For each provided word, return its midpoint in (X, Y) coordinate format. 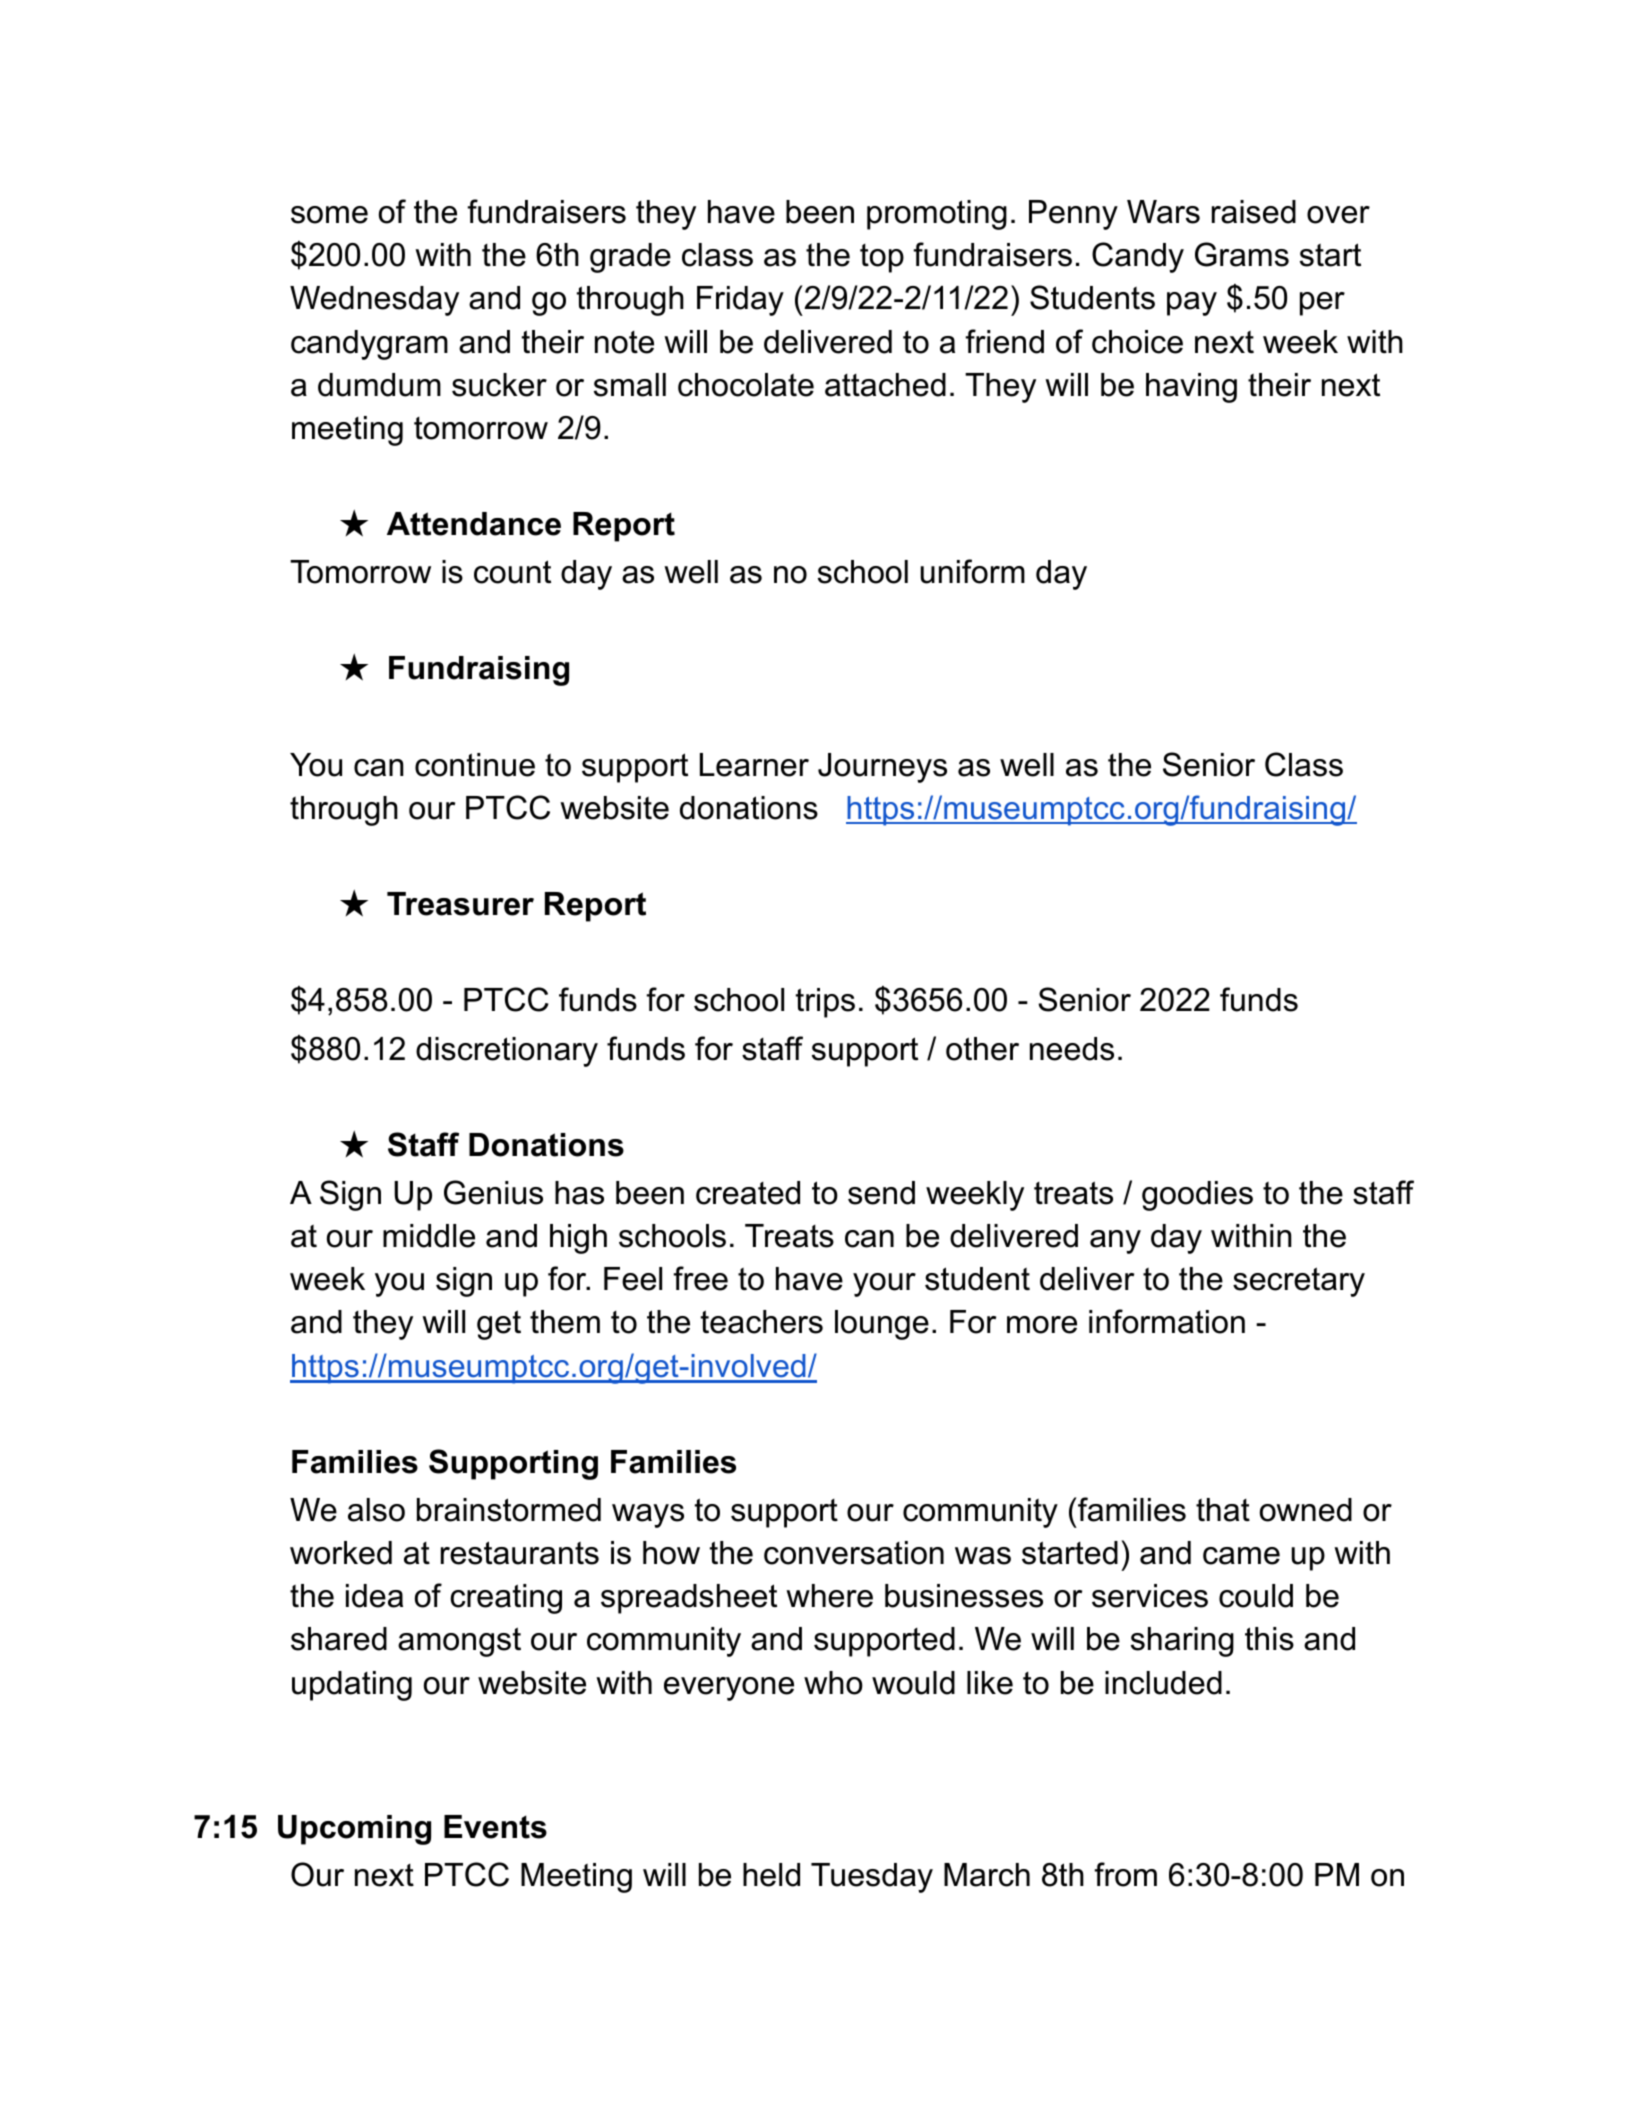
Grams (1242, 254)
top (882, 258)
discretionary (507, 1052)
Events (495, 1827)
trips (825, 1003)
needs (1072, 1049)
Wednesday (374, 301)
